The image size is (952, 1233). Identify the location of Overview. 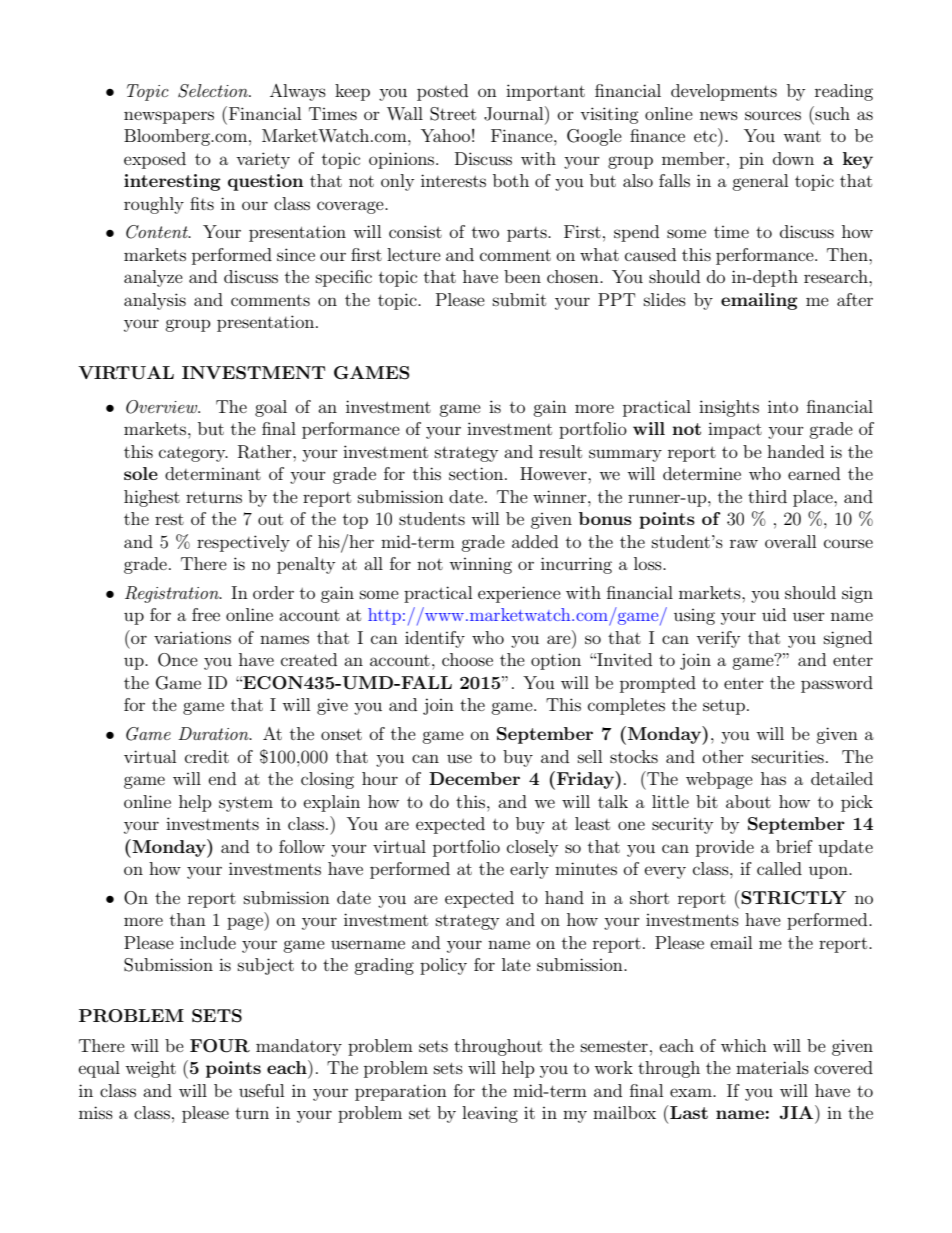
(163, 407).
